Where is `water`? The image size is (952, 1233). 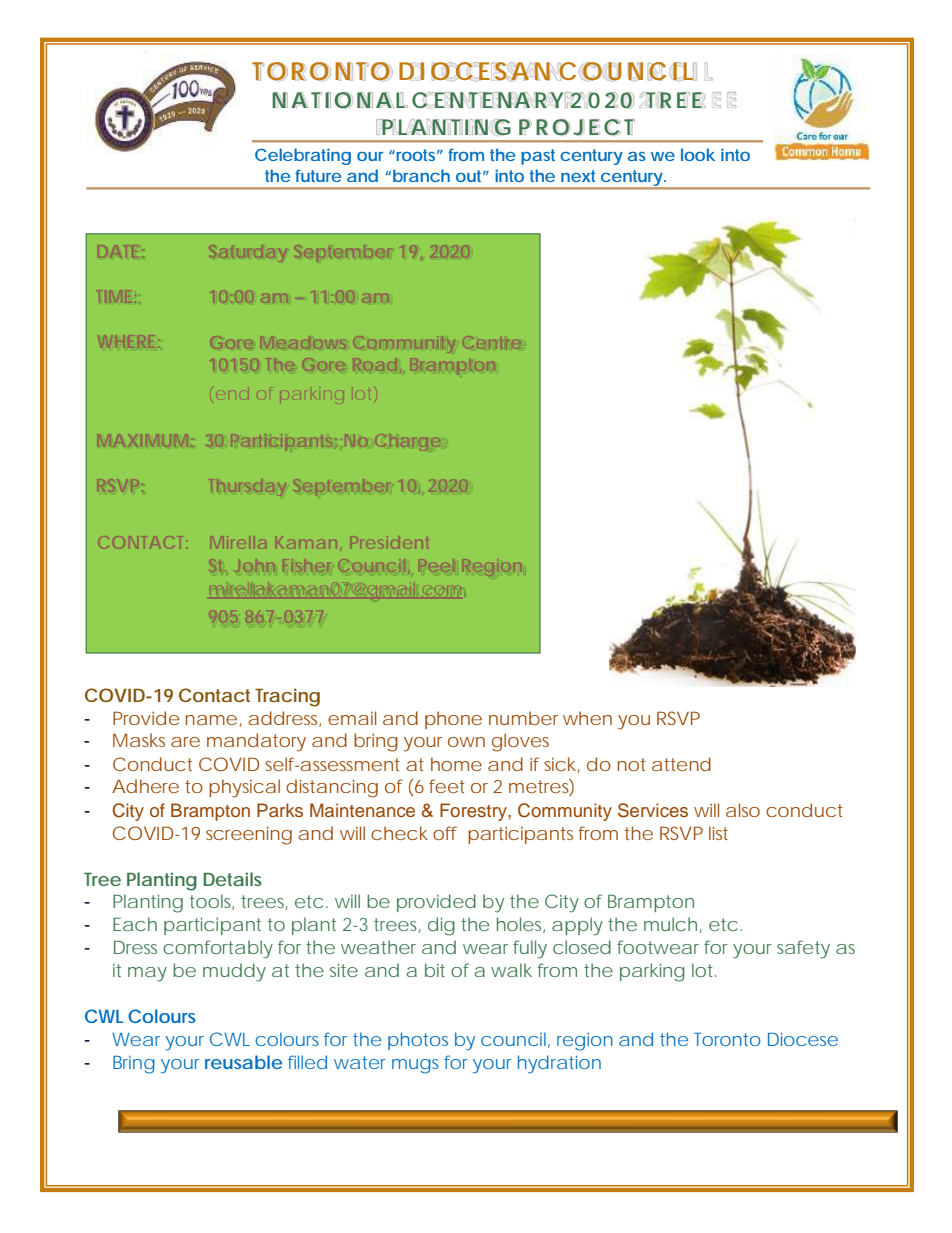 water is located at coordinates (360, 1062).
